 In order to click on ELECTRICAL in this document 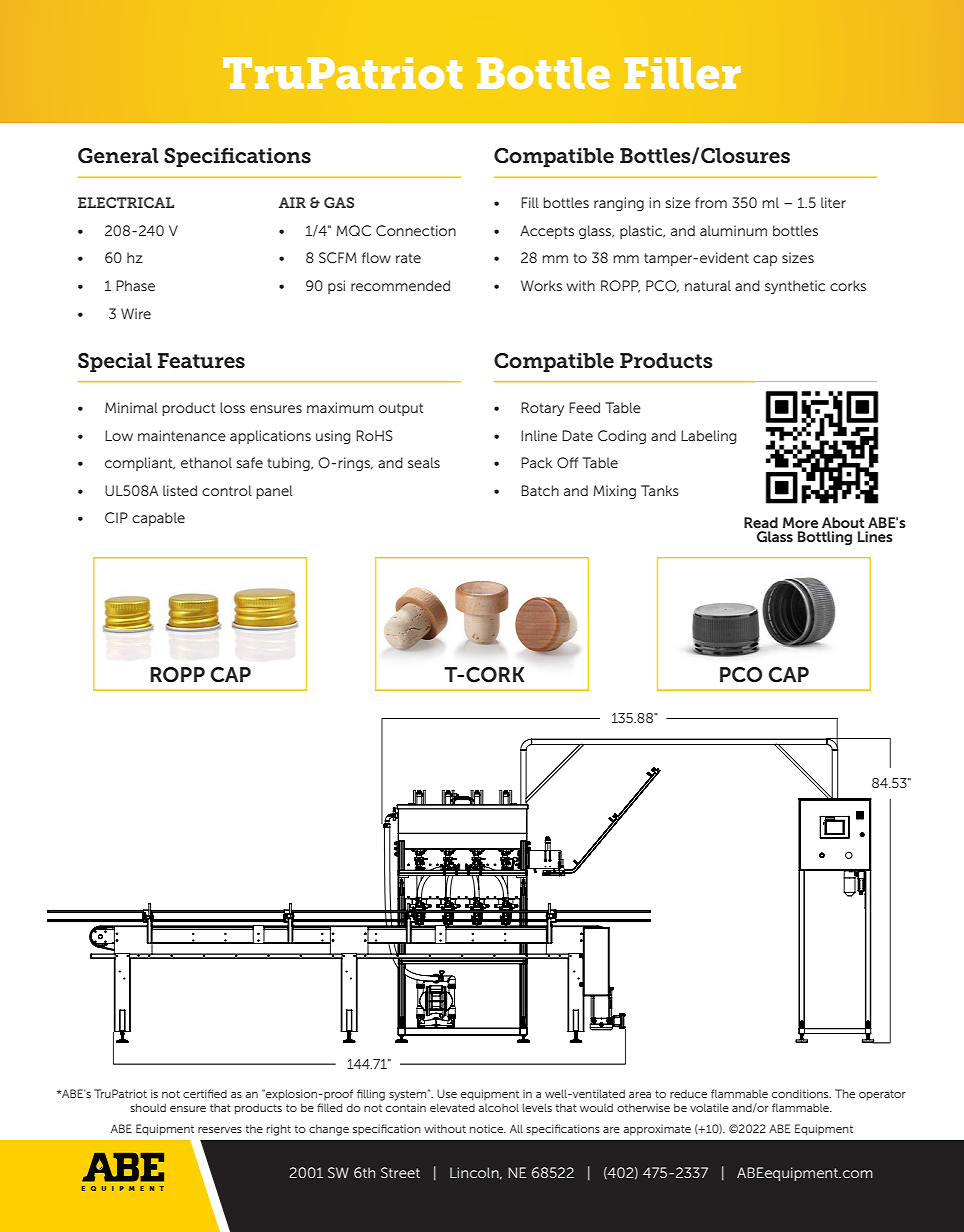, I will do `click(126, 202)`.
